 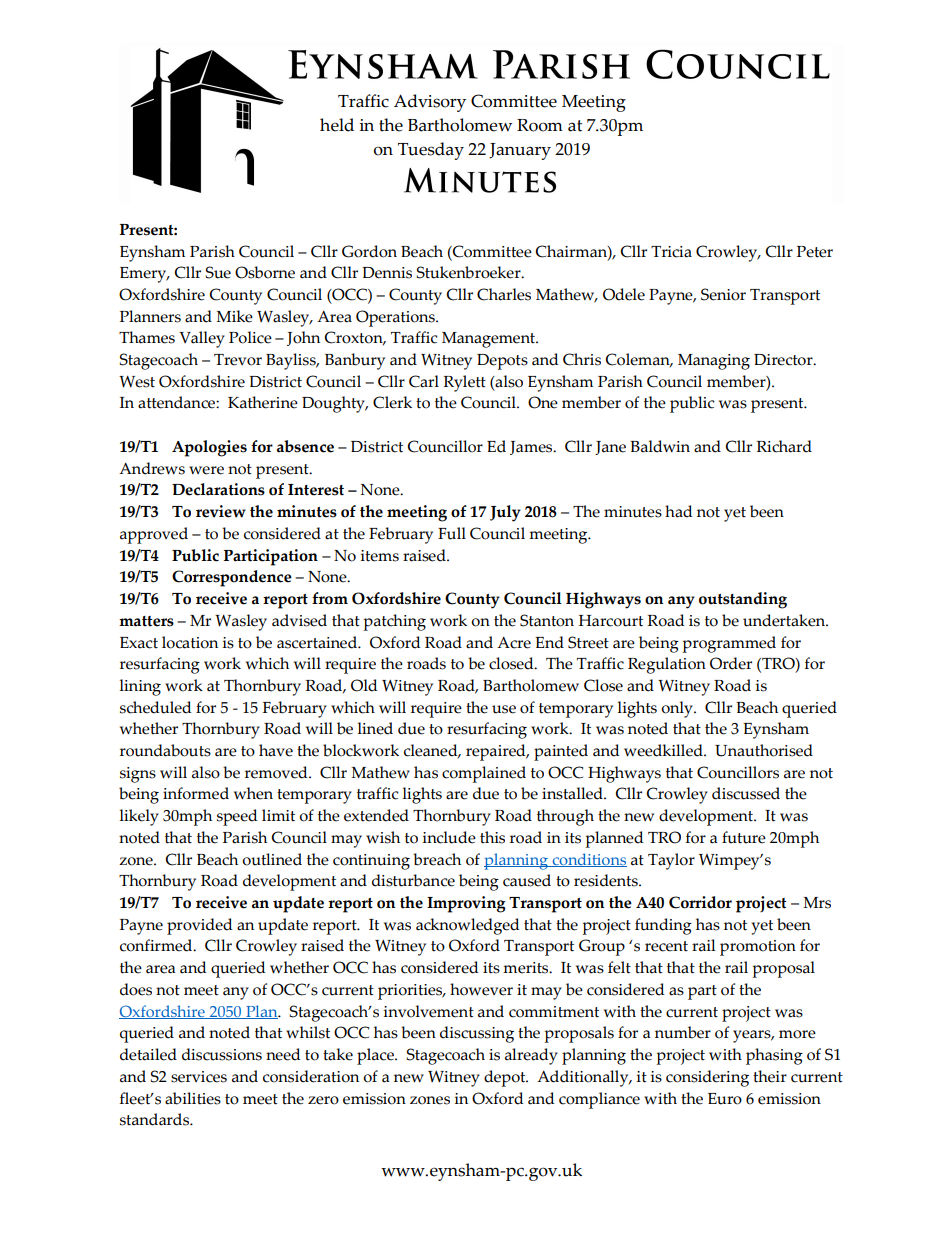 I want to click on Apologies, so click(x=209, y=448).
